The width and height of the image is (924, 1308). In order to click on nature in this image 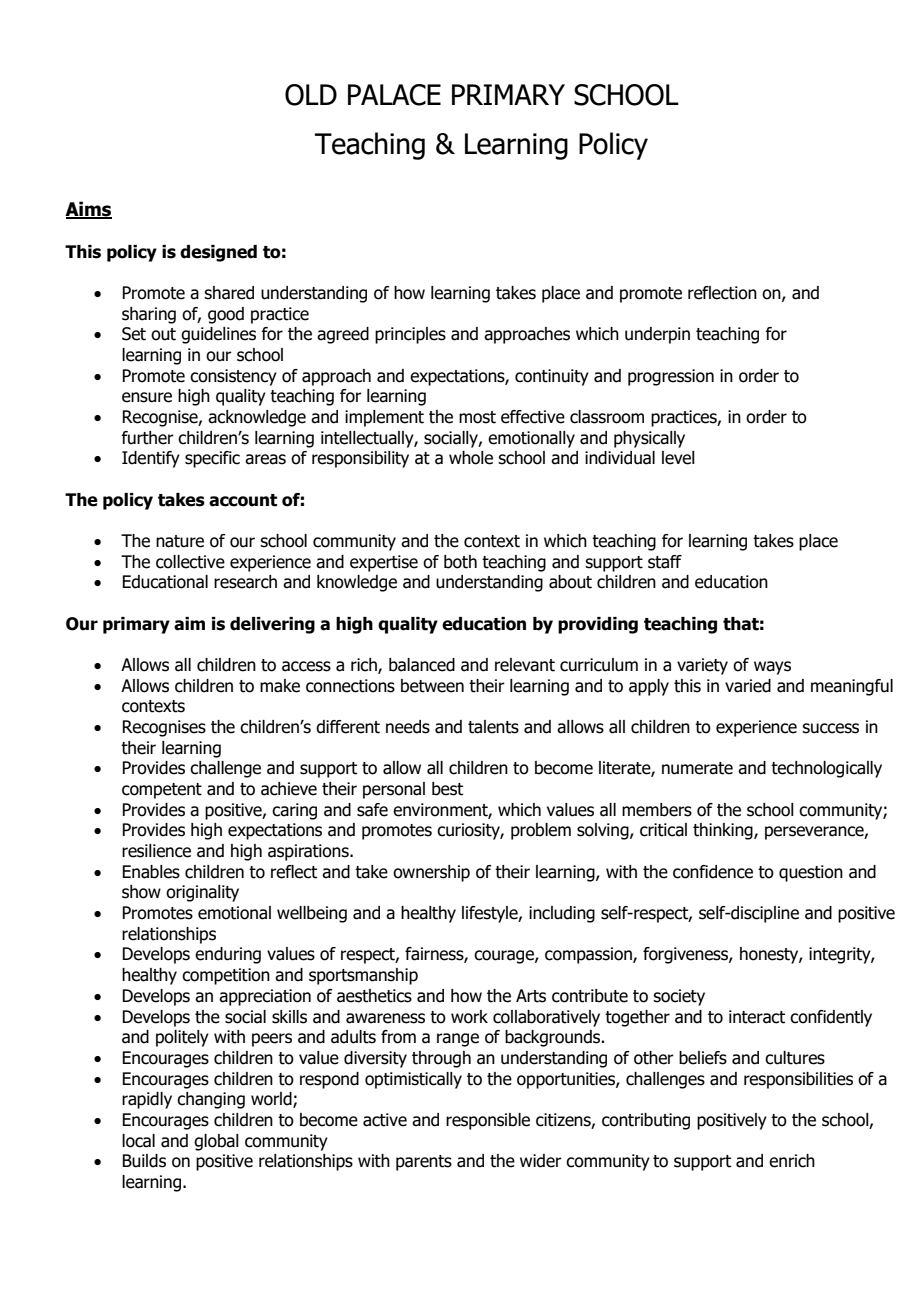, I will do `click(180, 541)`.
